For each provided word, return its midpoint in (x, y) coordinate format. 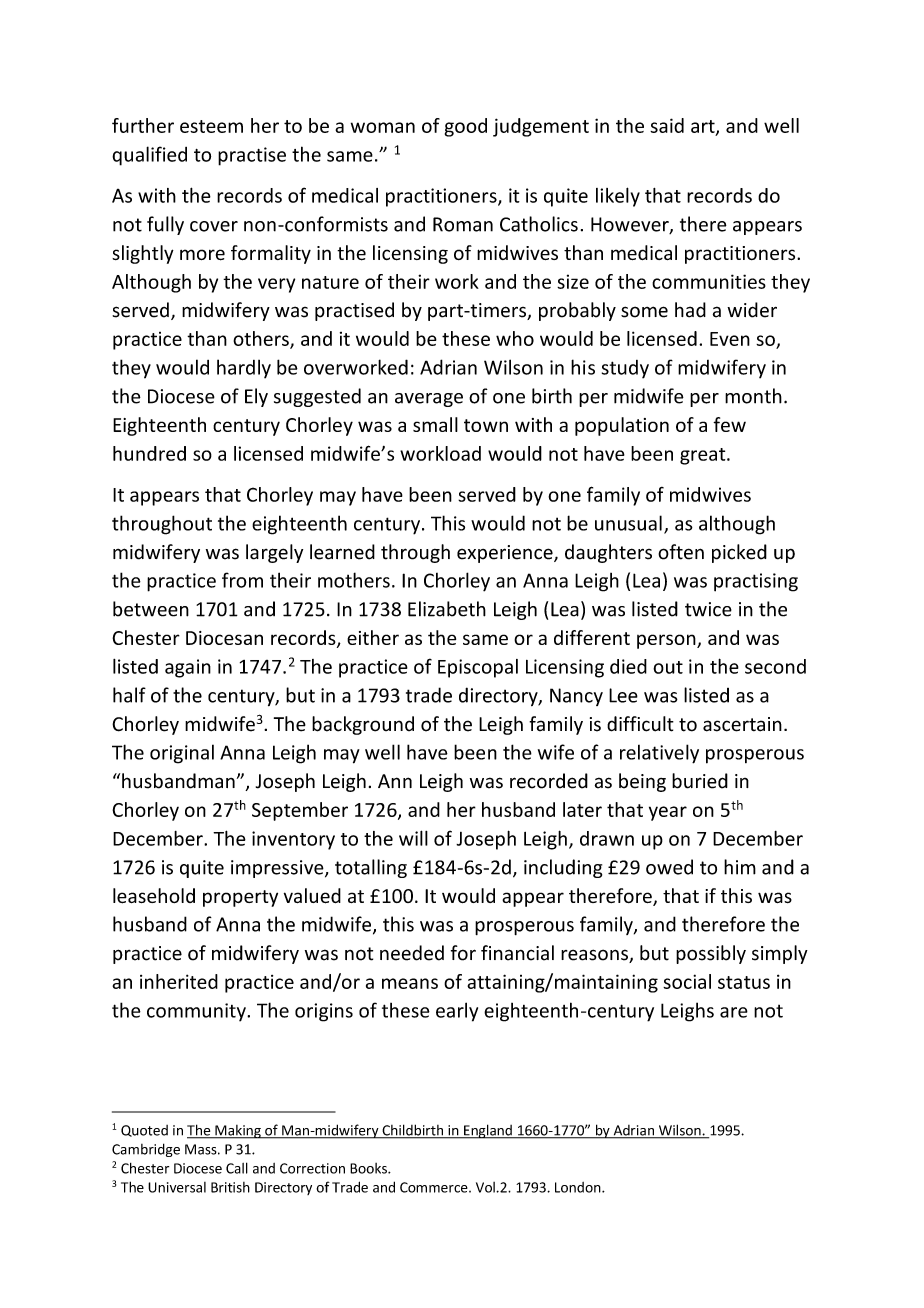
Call (237, 1168)
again (188, 668)
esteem (211, 126)
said (667, 125)
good (466, 127)
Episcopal (478, 668)
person (667, 641)
